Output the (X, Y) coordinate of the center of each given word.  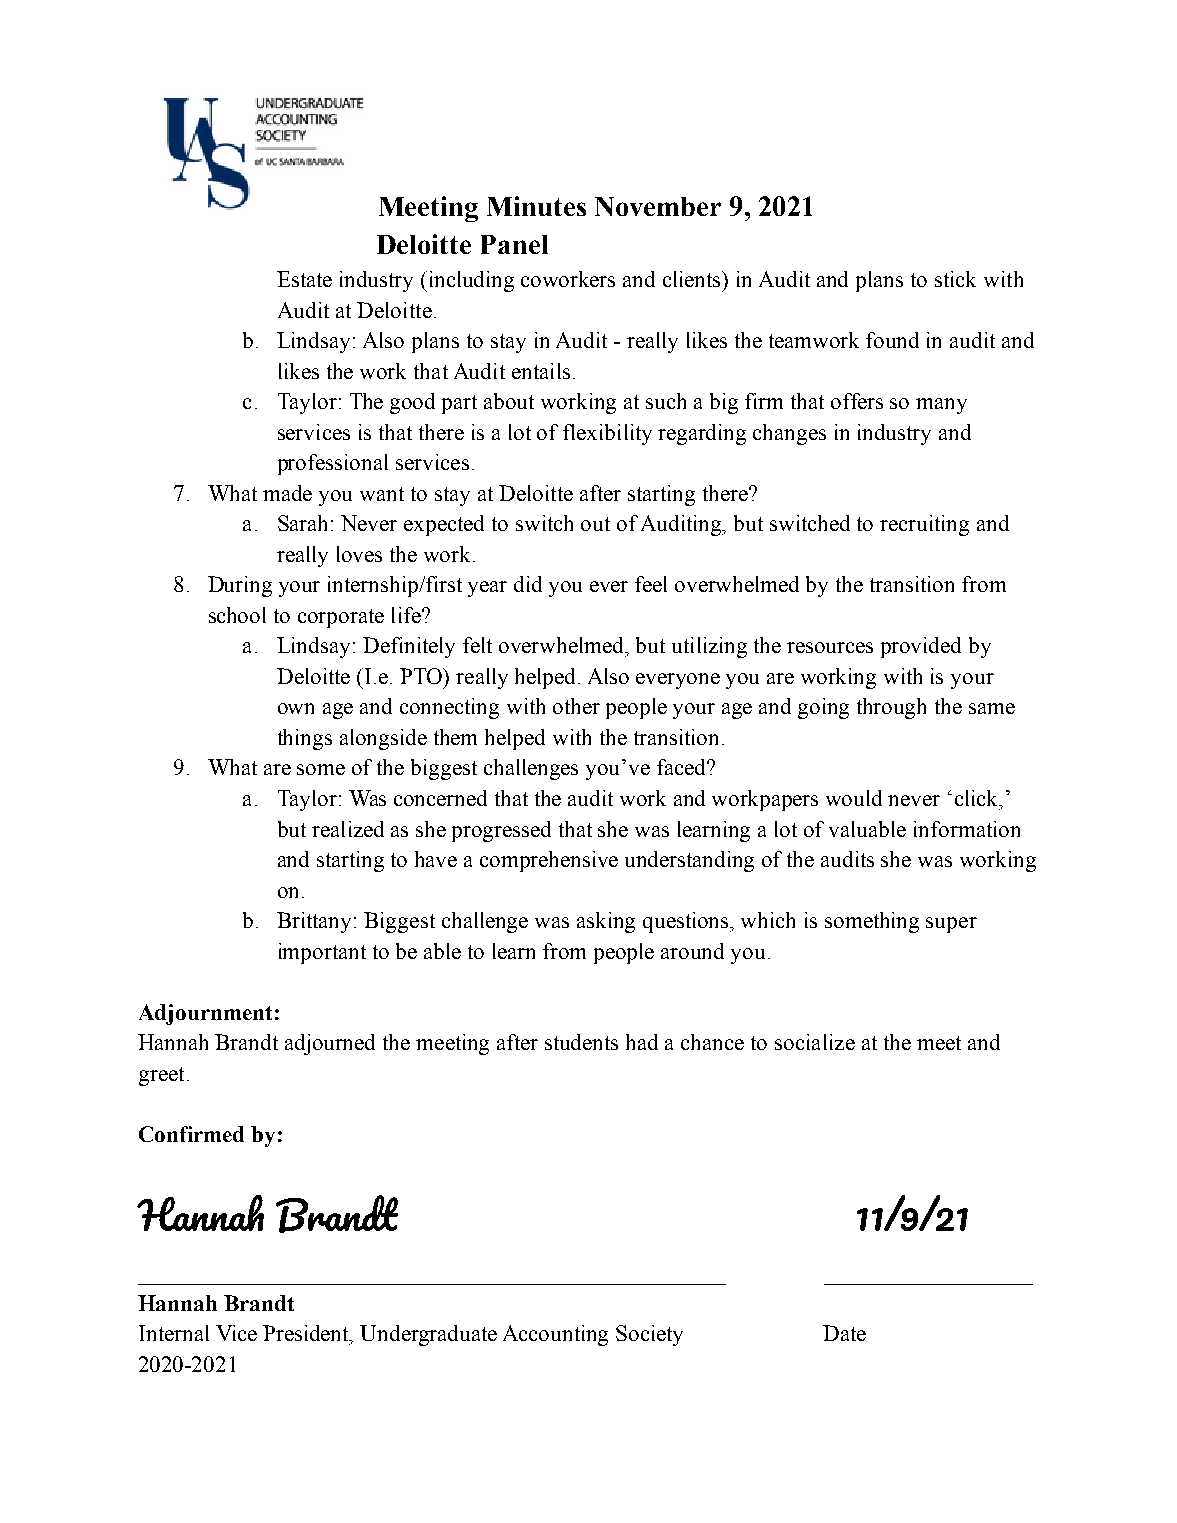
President (307, 1334)
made (287, 493)
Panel (514, 244)
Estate (304, 279)
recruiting (924, 525)
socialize (815, 1042)
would (854, 798)
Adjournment (205, 1014)
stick (955, 279)
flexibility (607, 434)
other (576, 706)
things (305, 739)
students (581, 1042)
